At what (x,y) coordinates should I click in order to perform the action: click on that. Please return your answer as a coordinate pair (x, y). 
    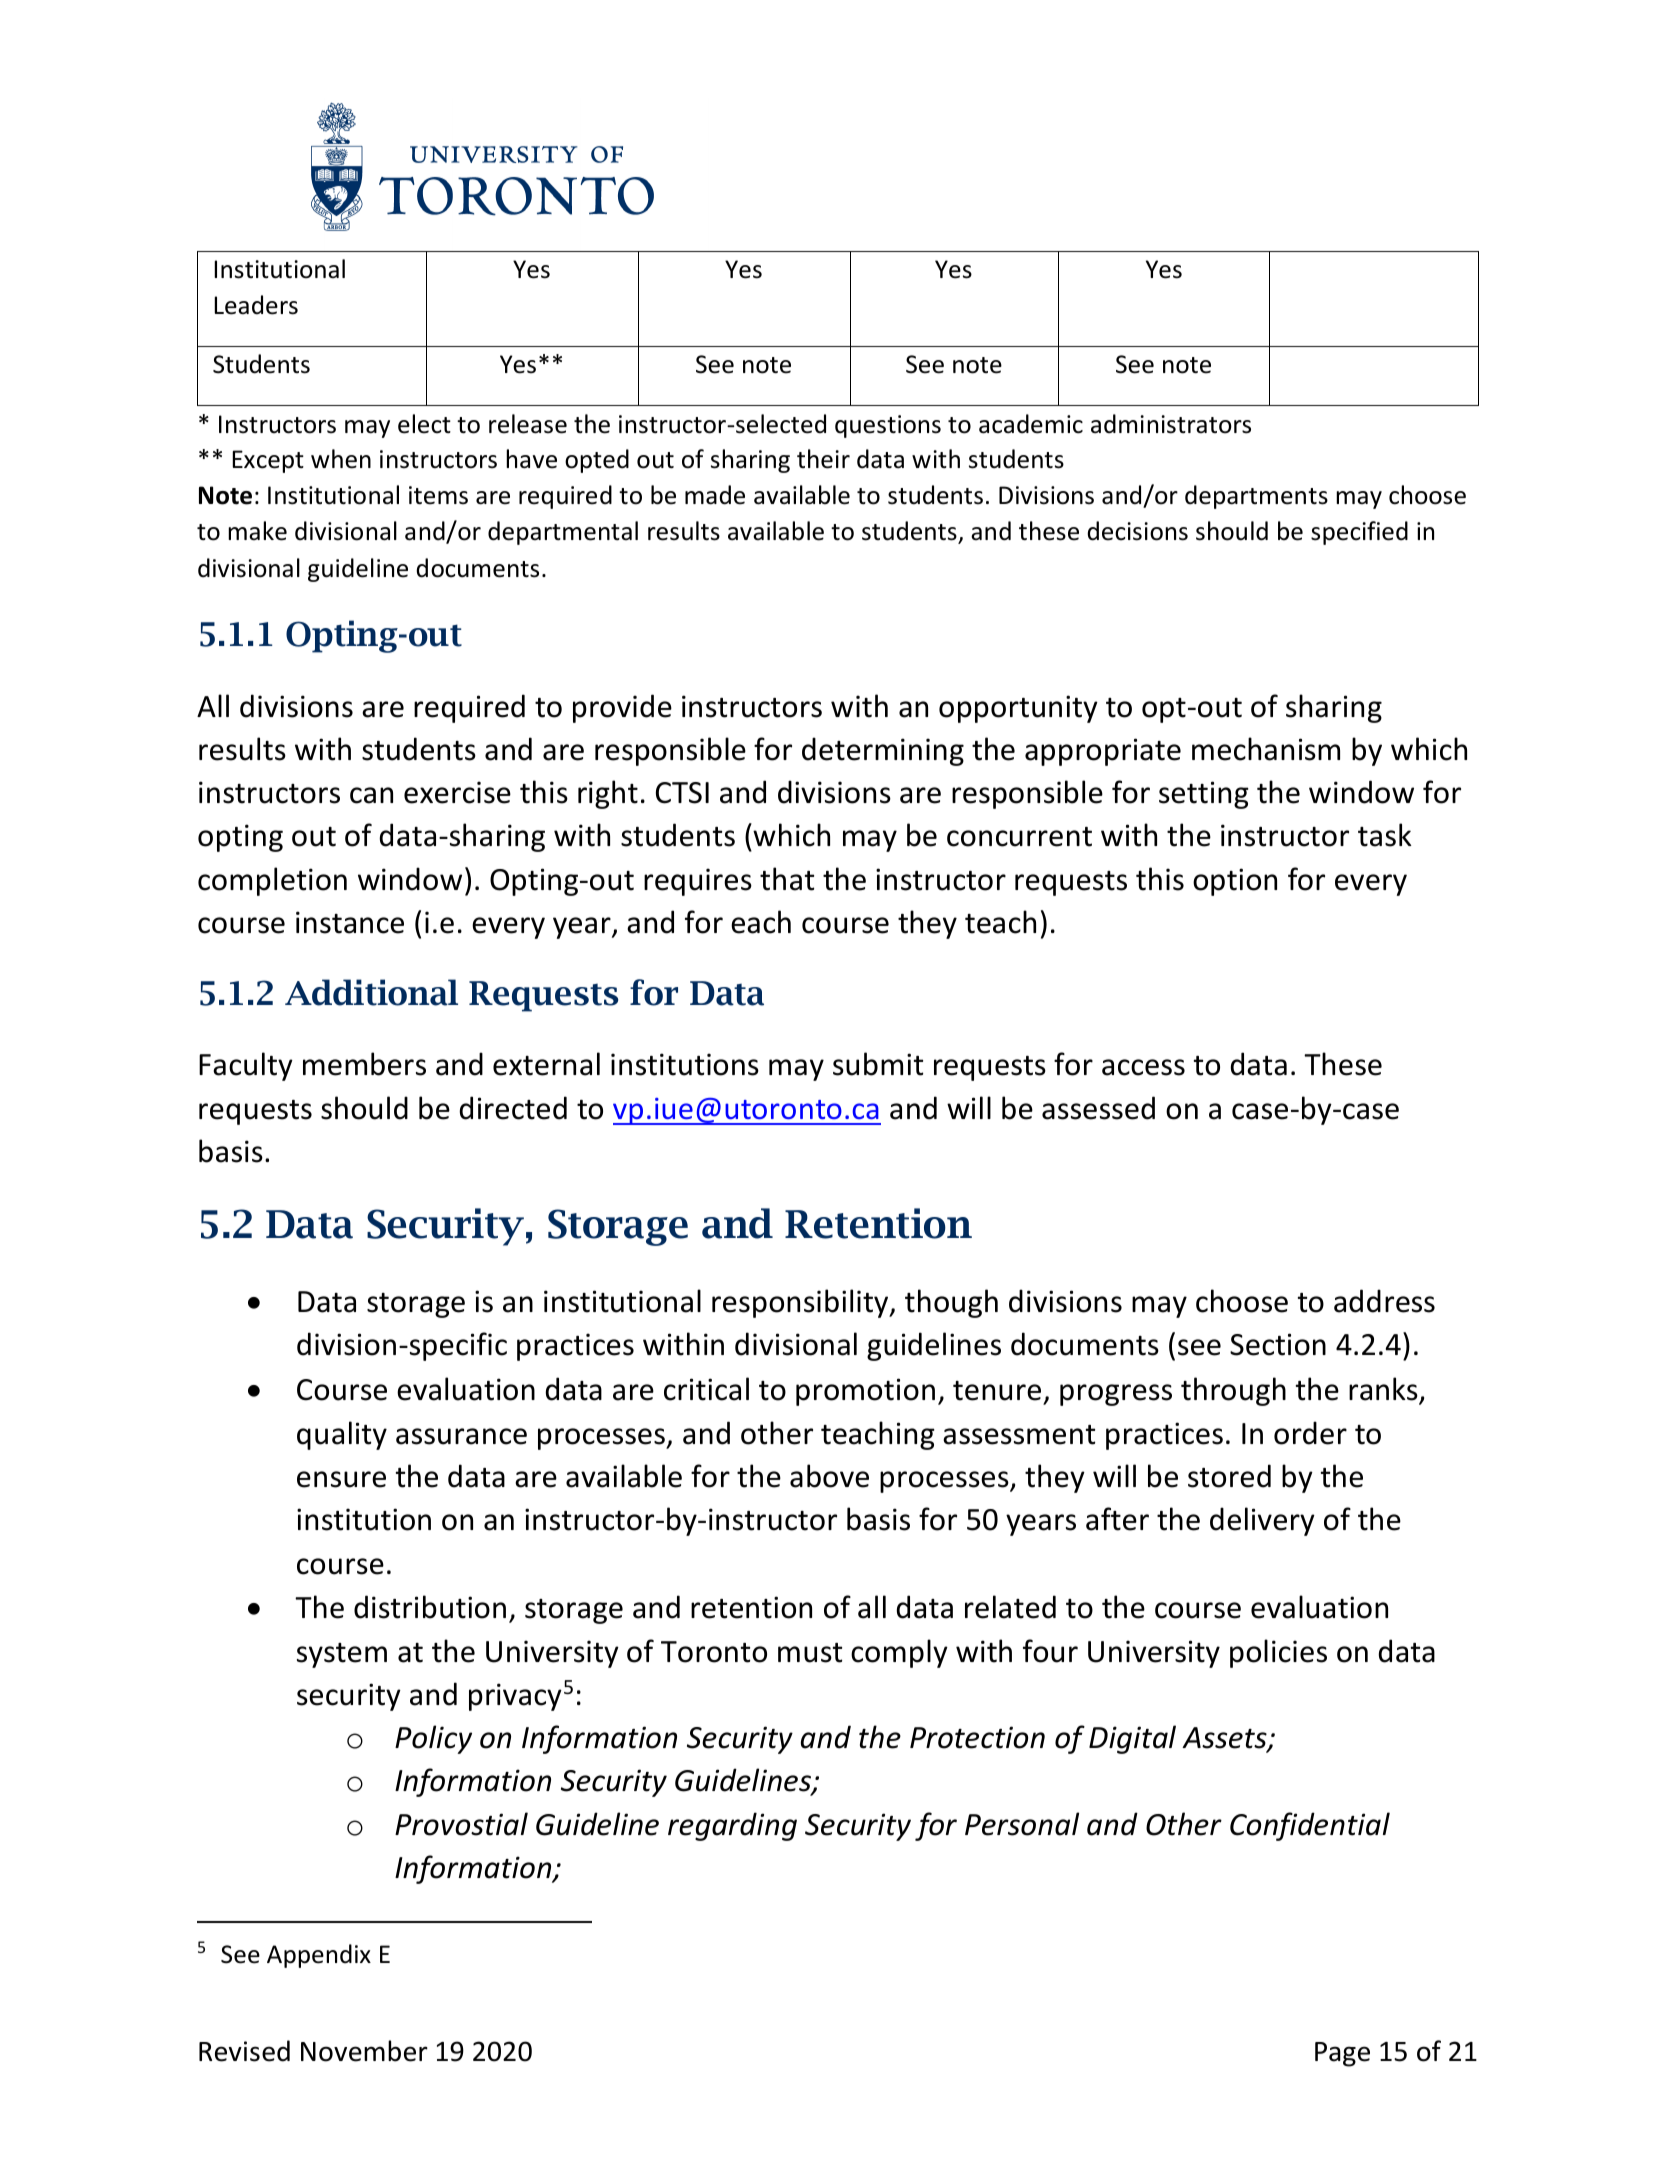
    Looking at the image, I should click on (787, 879).
